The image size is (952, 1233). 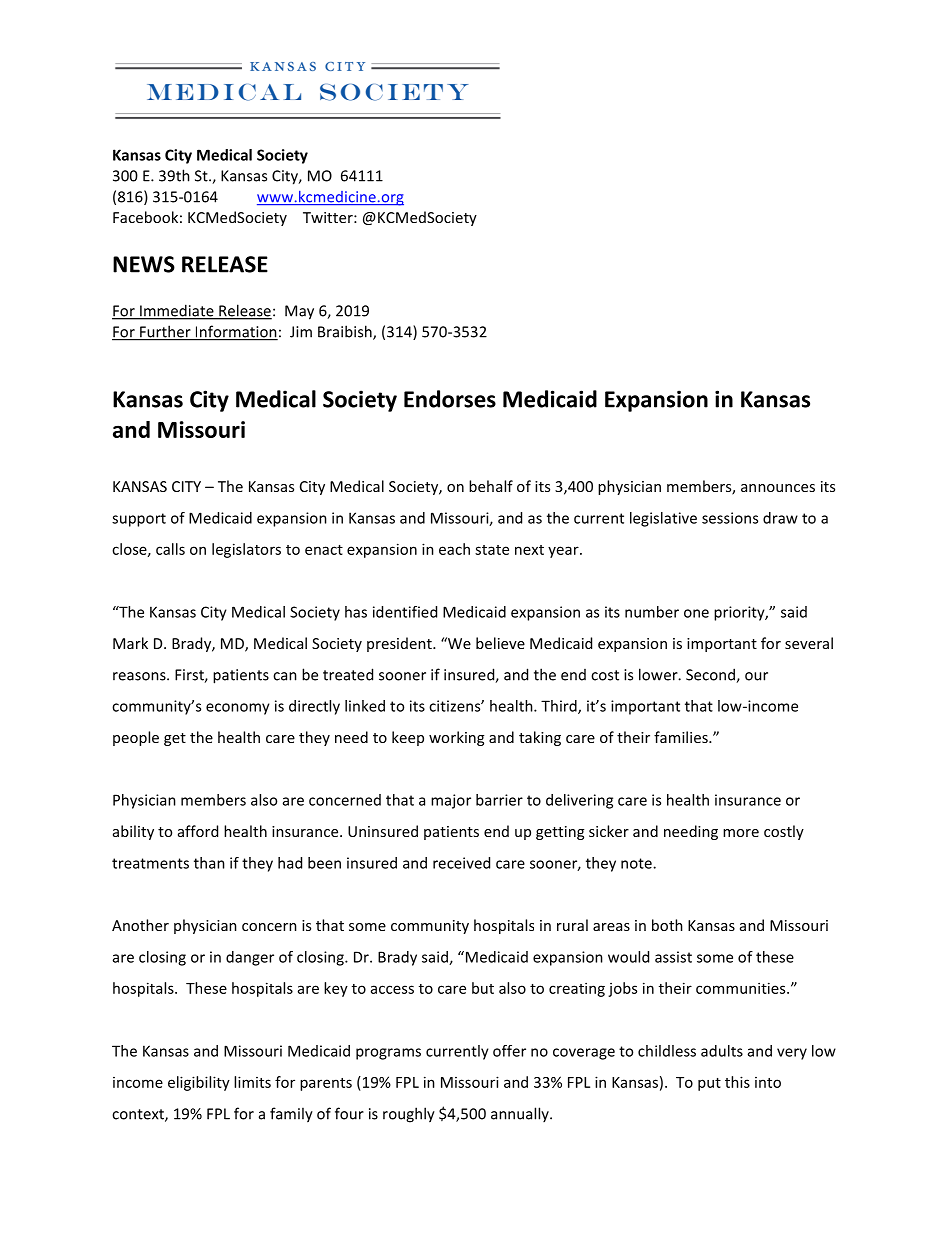 I want to click on May, so click(x=299, y=312).
